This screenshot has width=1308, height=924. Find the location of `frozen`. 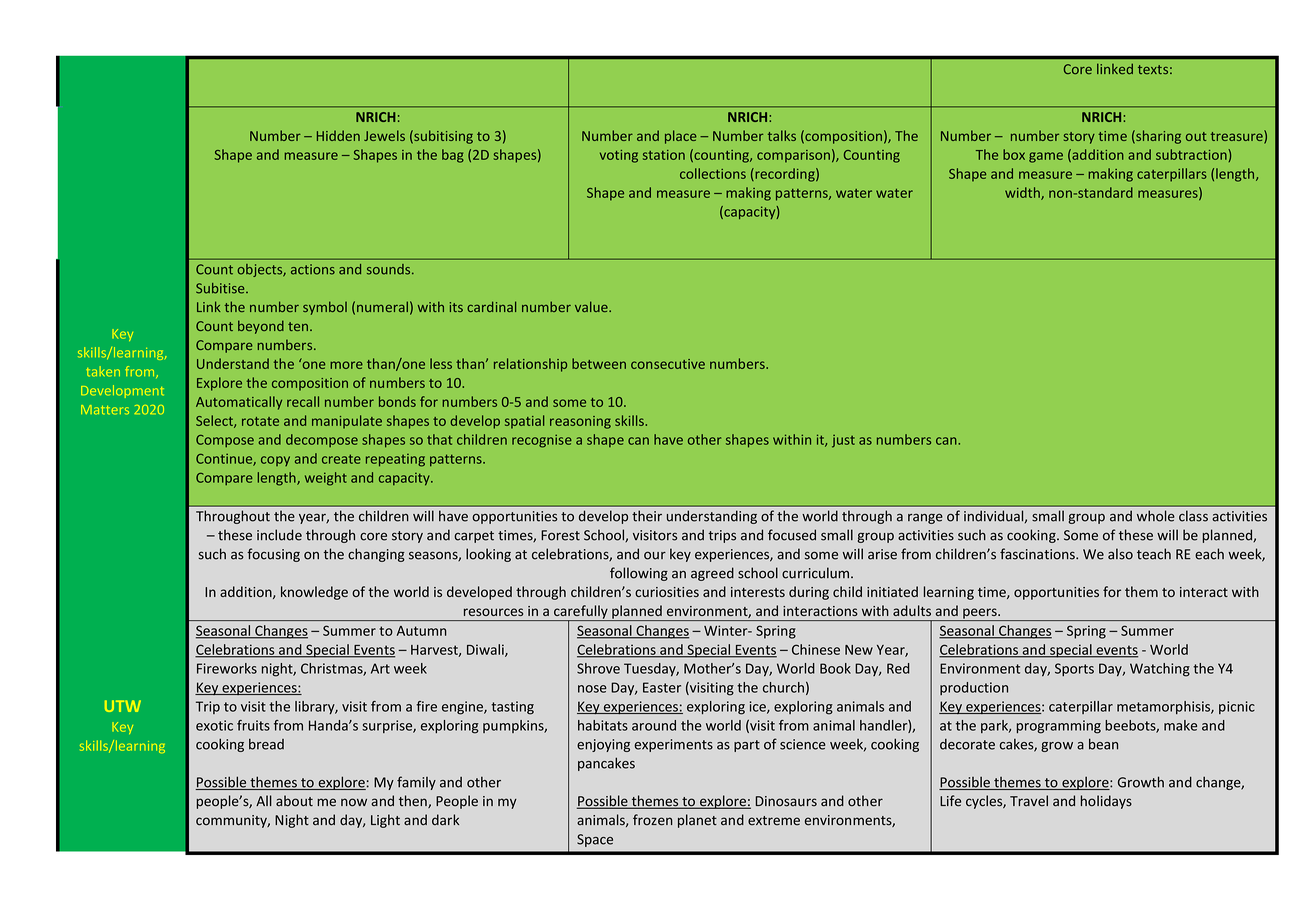

frozen is located at coordinates (652, 820).
